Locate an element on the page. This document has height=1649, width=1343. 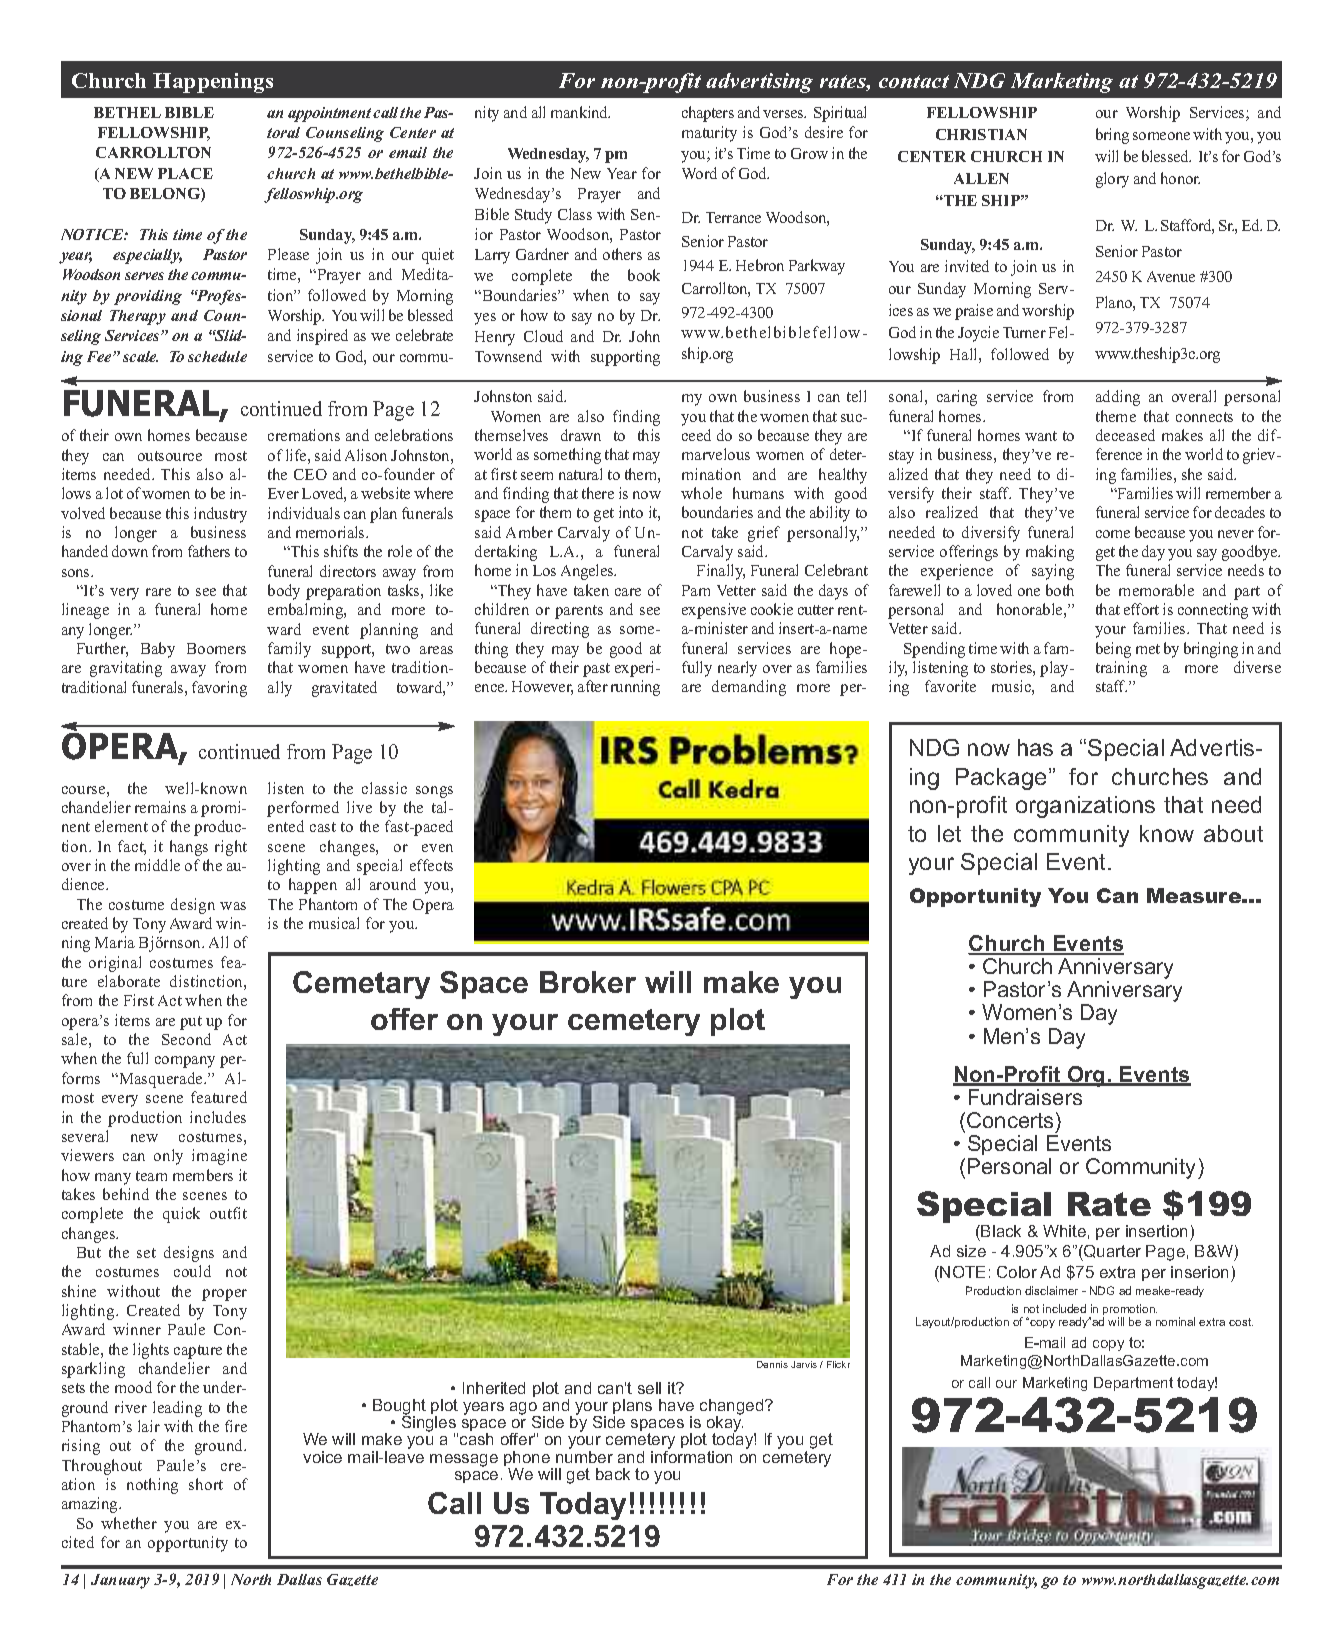
effort is located at coordinates (1141, 609).
